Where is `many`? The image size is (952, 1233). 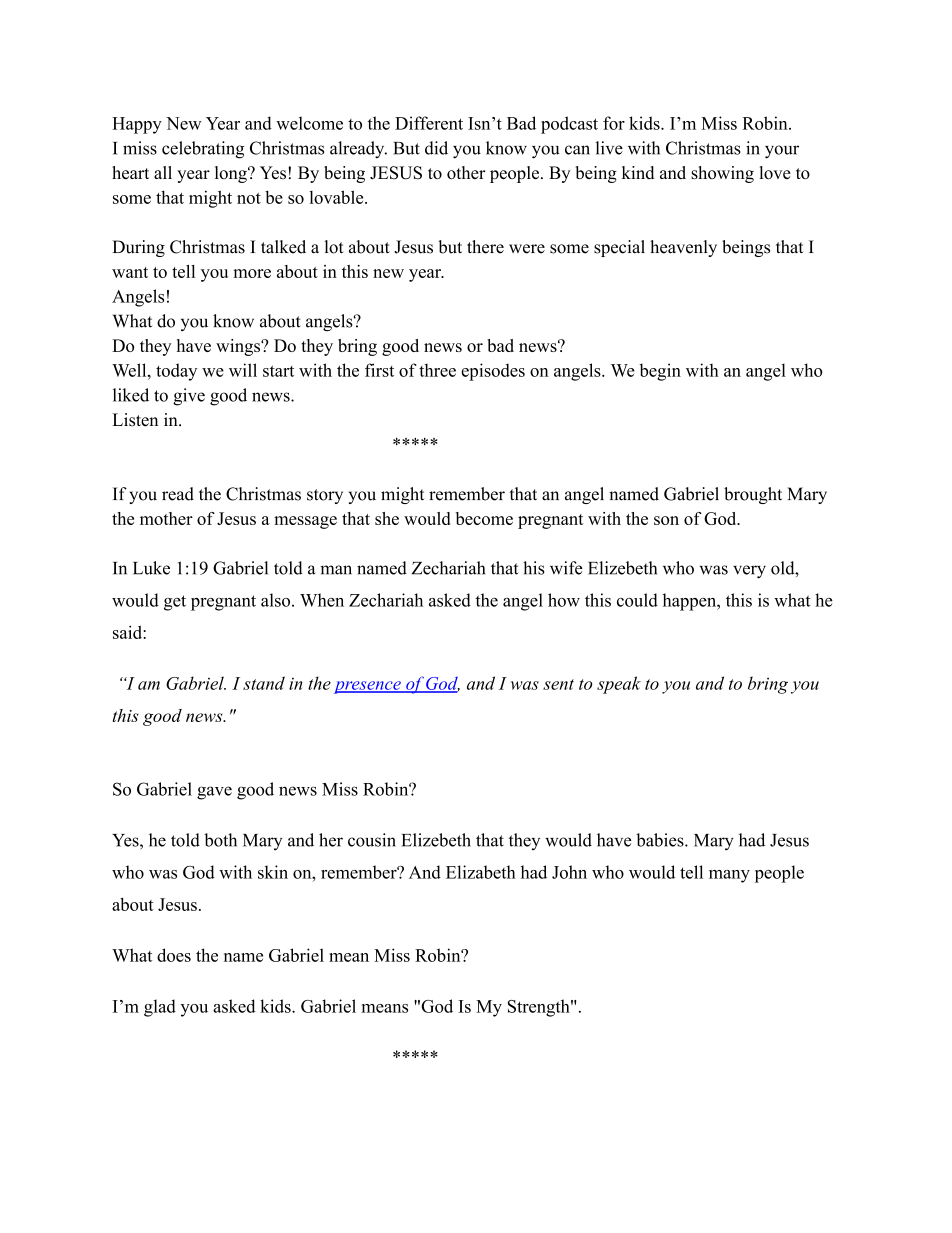
many is located at coordinates (729, 876).
